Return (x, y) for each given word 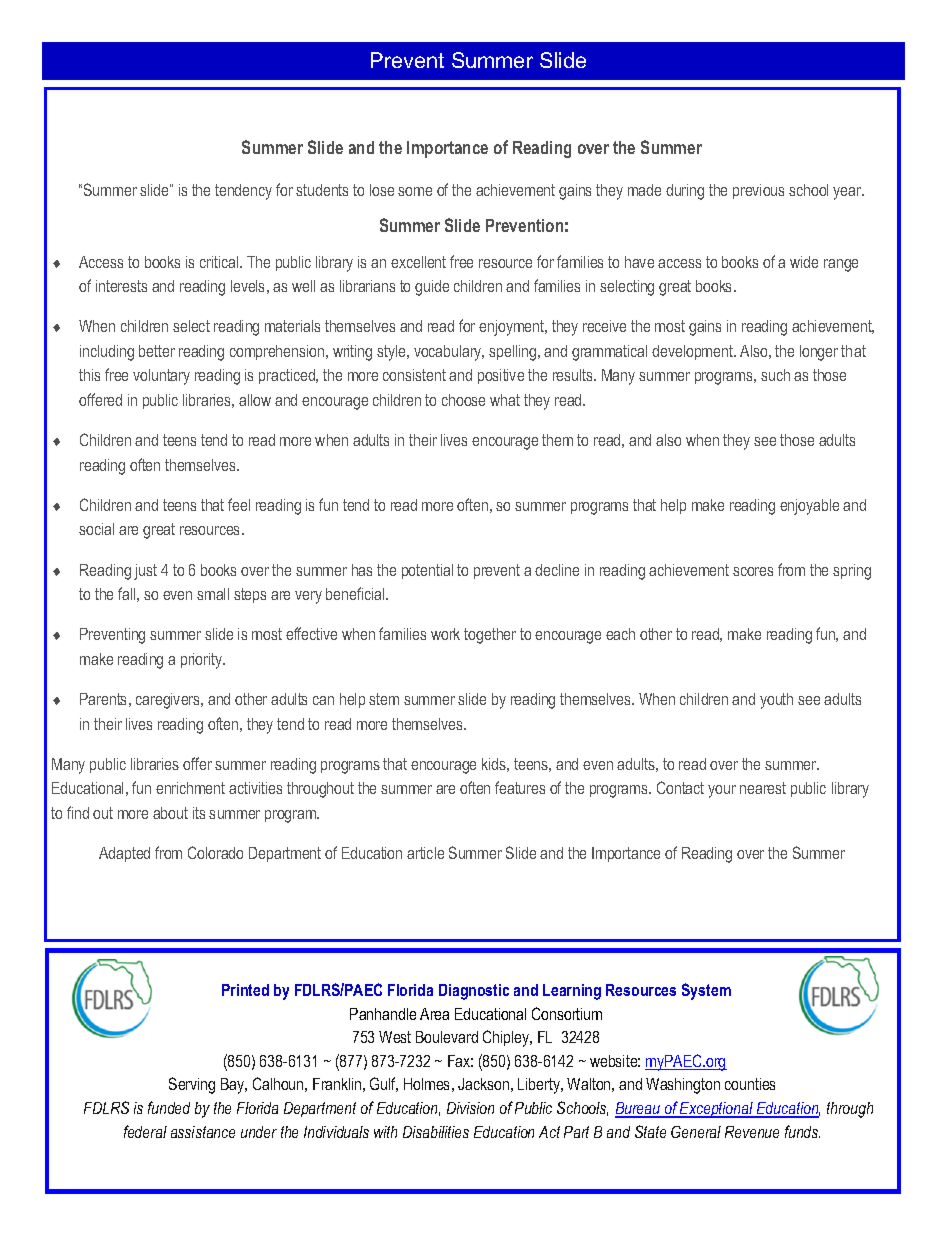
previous (758, 191)
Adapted (124, 854)
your (722, 791)
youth (776, 701)
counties (750, 1084)
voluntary (161, 377)
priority (203, 661)
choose (463, 400)
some (415, 191)
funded (169, 1107)
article (425, 853)
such (775, 375)
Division (470, 1108)
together (490, 636)
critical (220, 262)
